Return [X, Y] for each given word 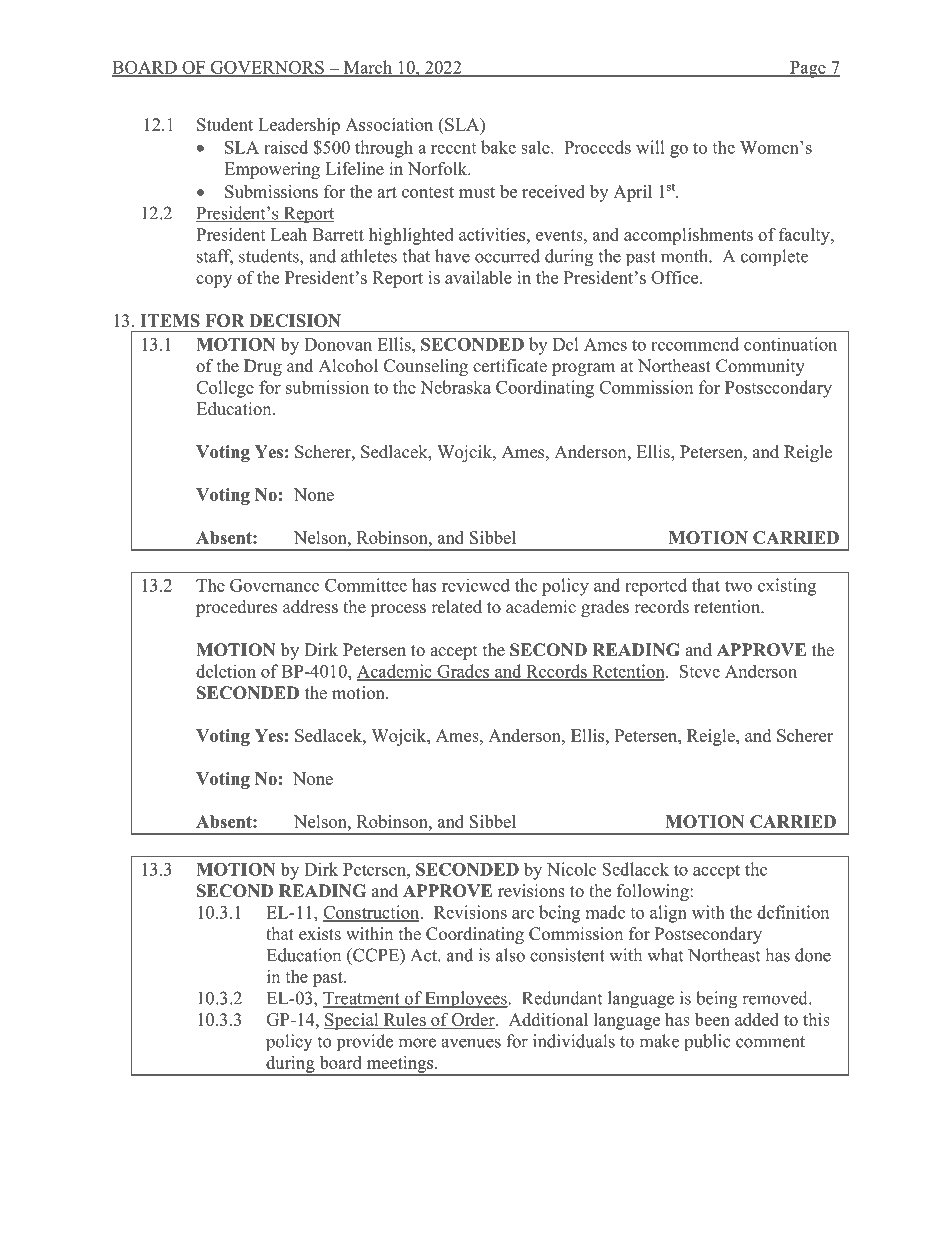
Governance [274, 585]
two [738, 586]
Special [352, 1021]
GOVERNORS [267, 68]
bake [498, 147]
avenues [471, 1043]
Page [808, 69]
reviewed [476, 585]
